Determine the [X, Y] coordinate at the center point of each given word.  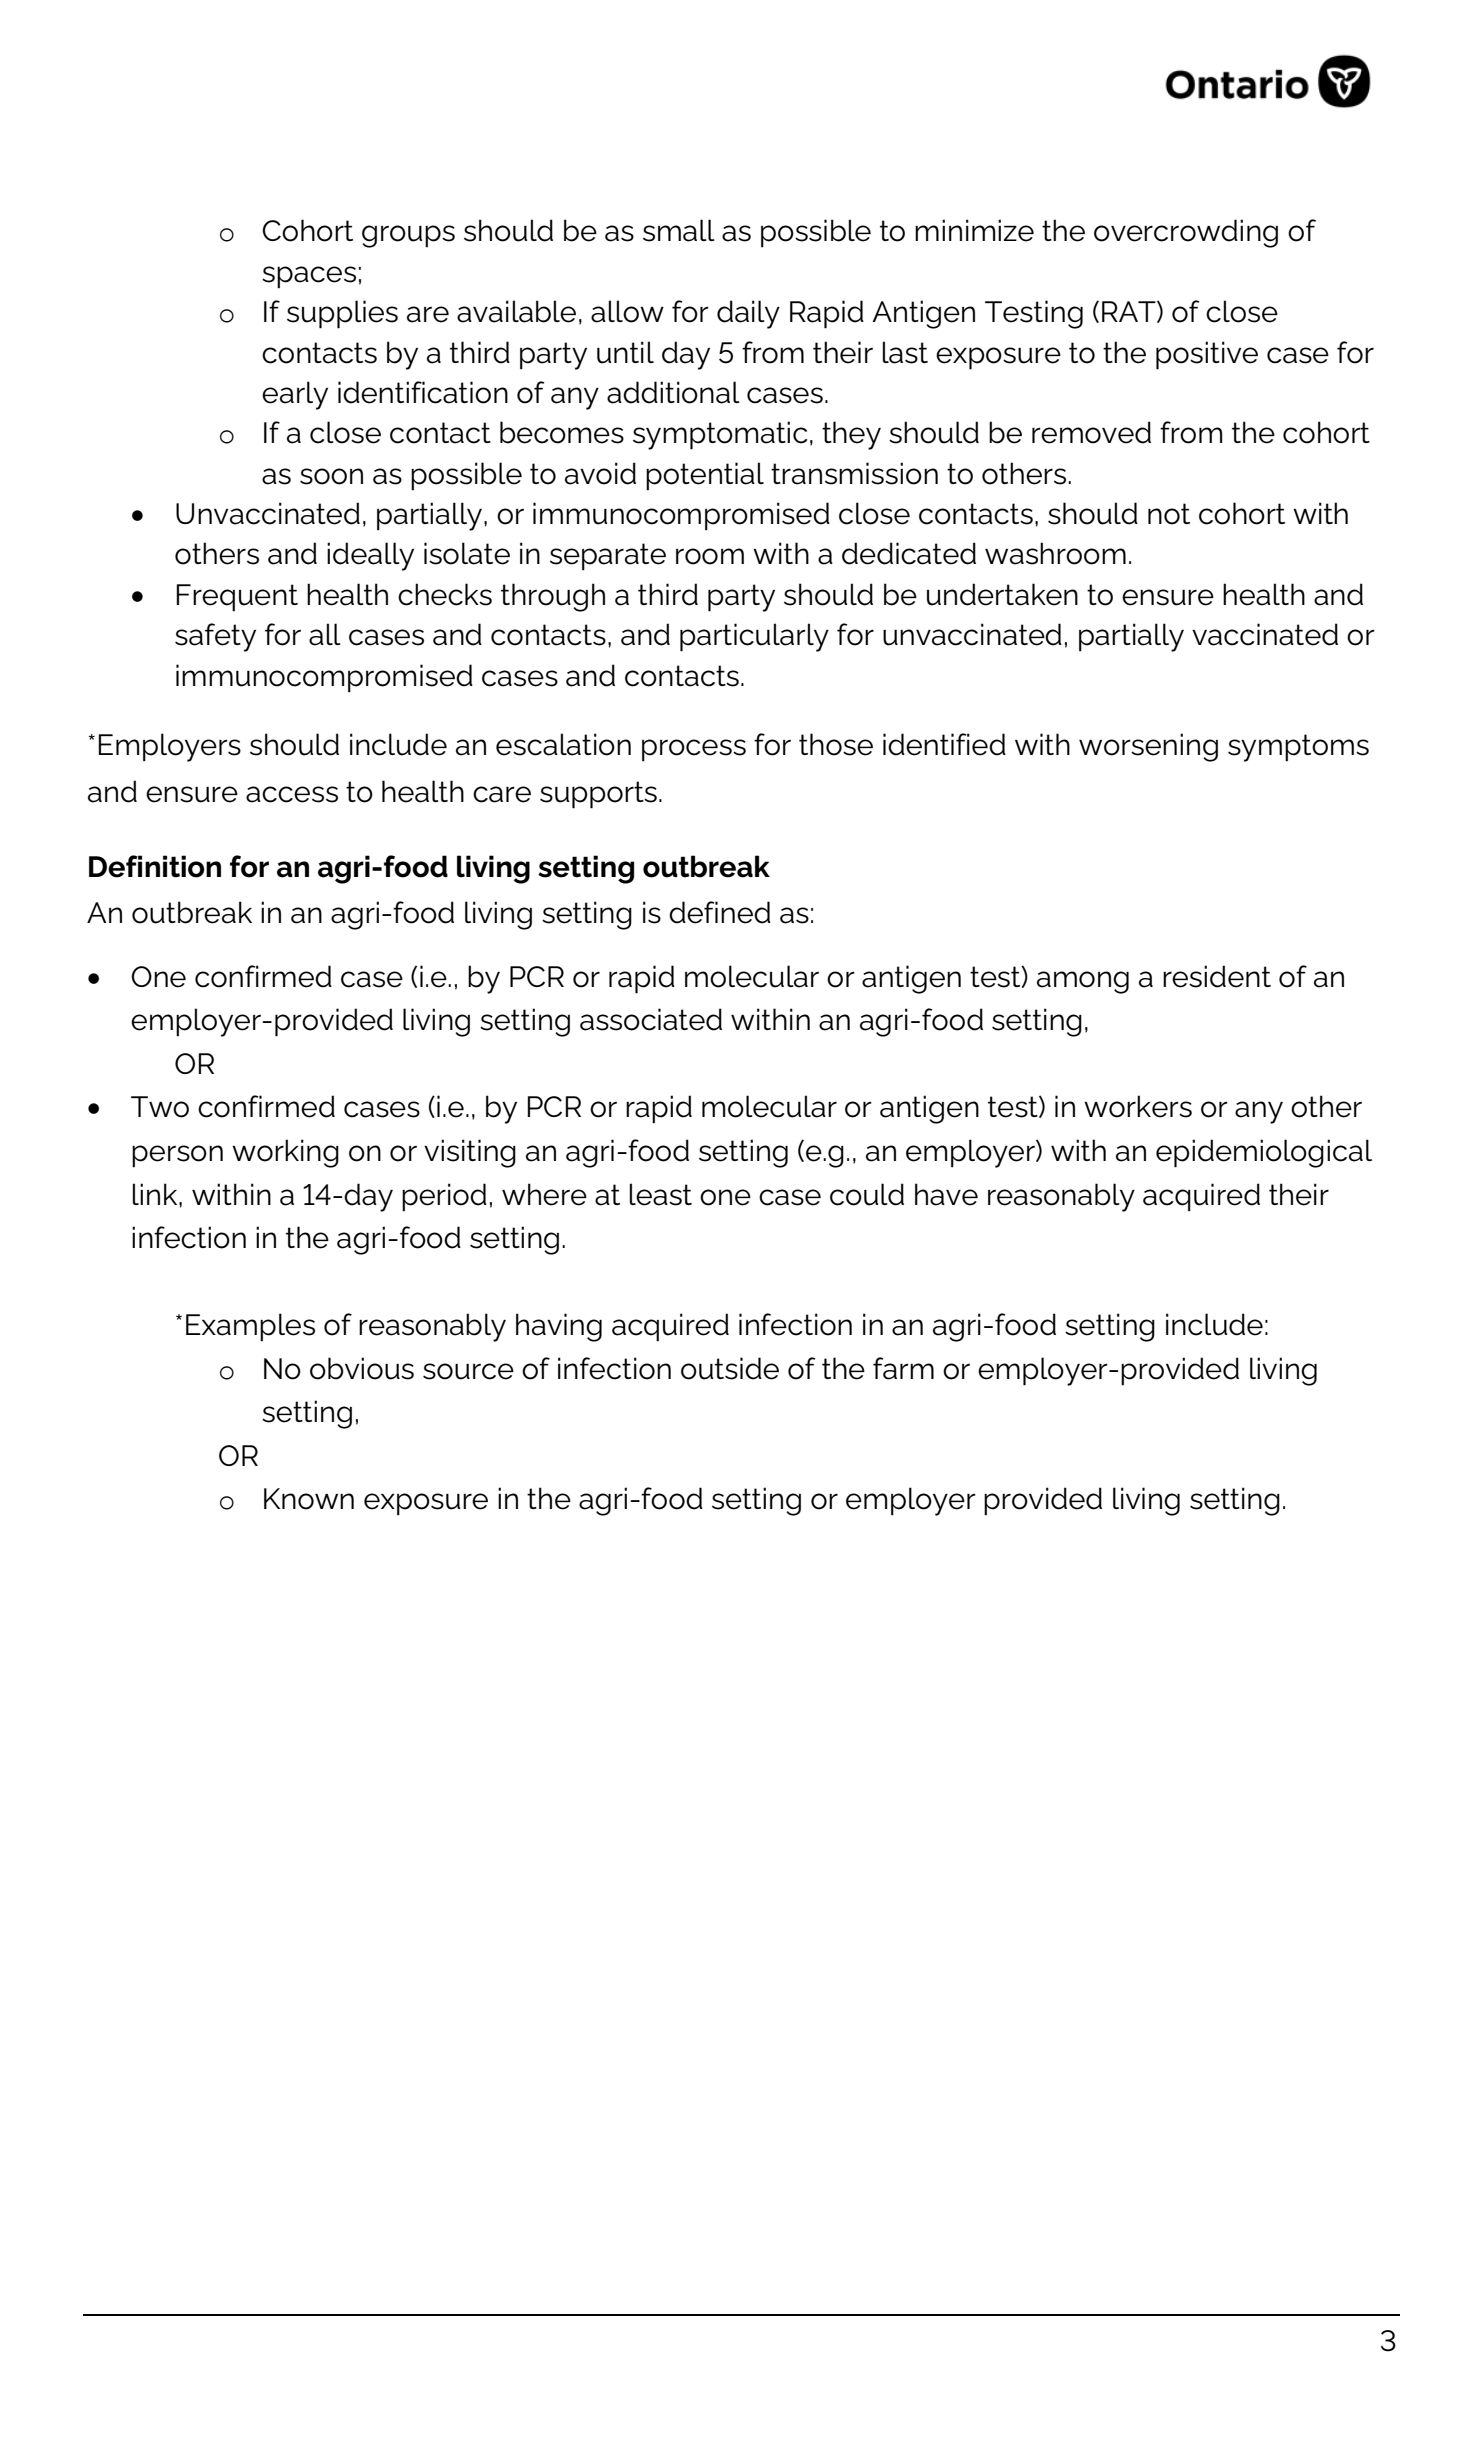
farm [903, 1368]
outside [730, 1368]
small [679, 230]
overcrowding [1186, 233]
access [292, 794]
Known [309, 1499]
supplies [342, 314]
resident [1217, 976]
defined [720, 912]
